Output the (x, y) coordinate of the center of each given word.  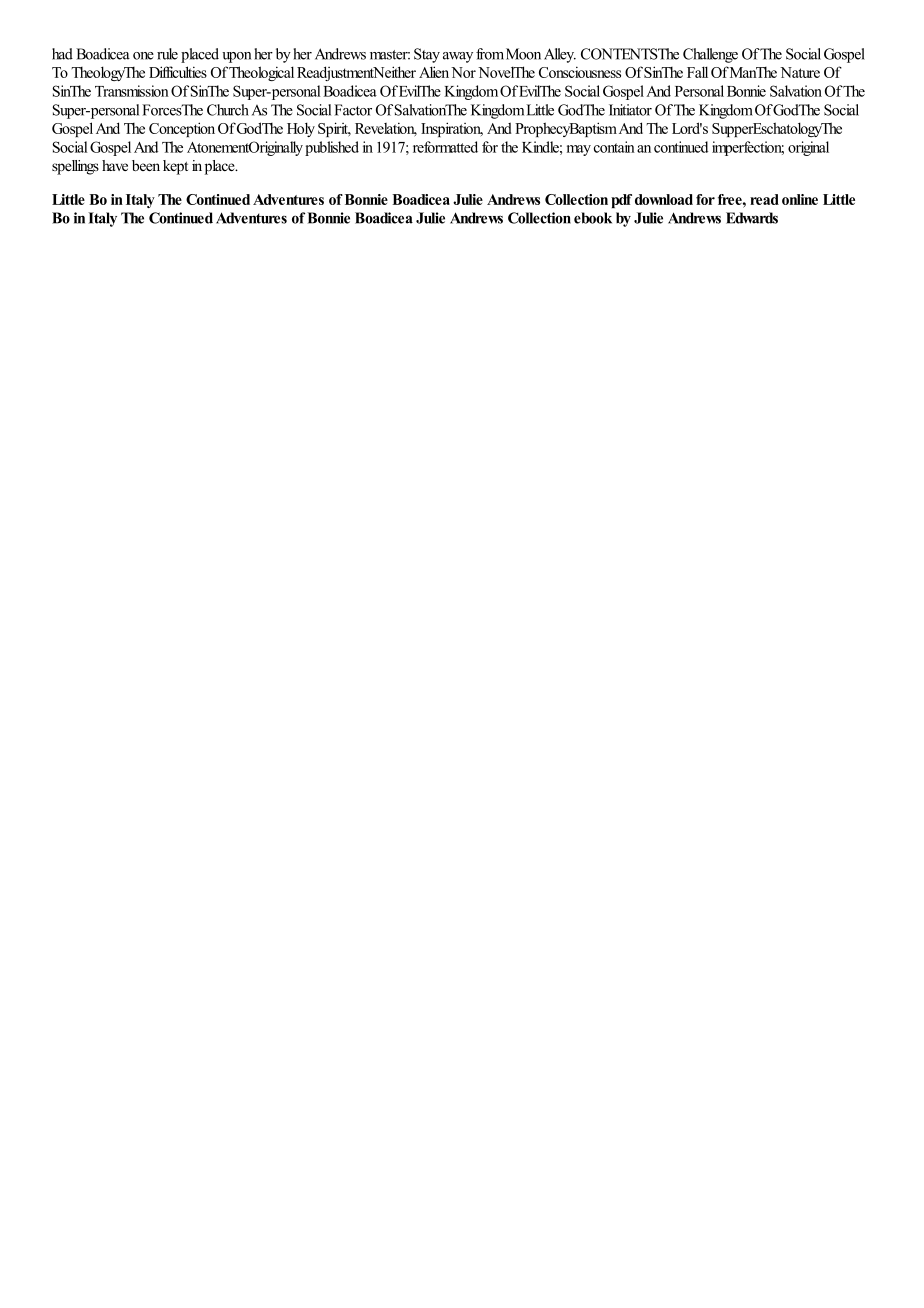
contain (614, 147)
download (664, 199)
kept (175, 167)
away (458, 57)
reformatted (445, 147)
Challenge (710, 55)
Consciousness (580, 72)
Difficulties (178, 72)
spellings (75, 167)
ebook (593, 218)
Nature (800, 72)
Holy (301, 129)
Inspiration (452, 129)
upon (236, 57)
